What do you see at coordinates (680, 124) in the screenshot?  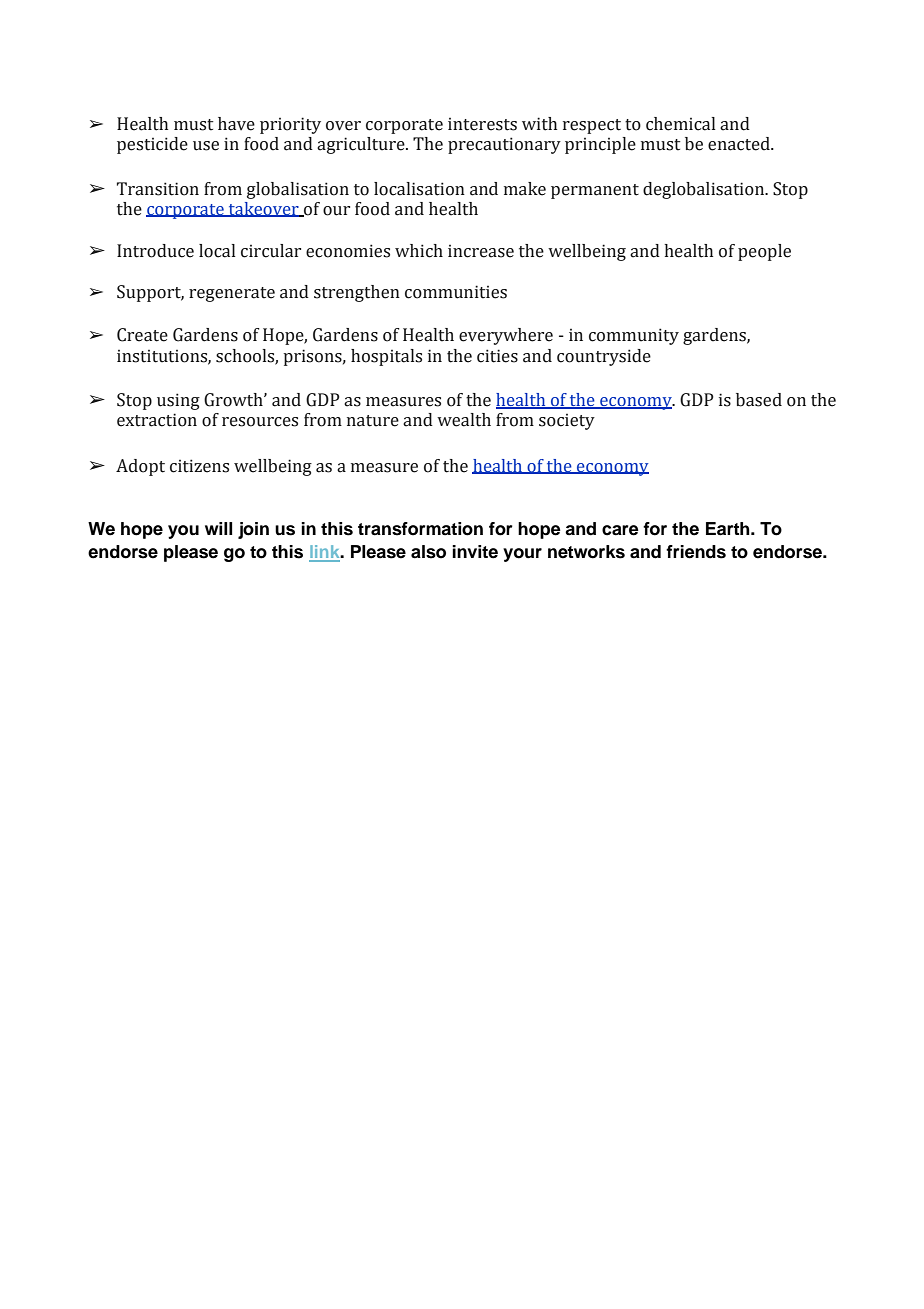 I see `chemical` at bounding box center [680, 124].
